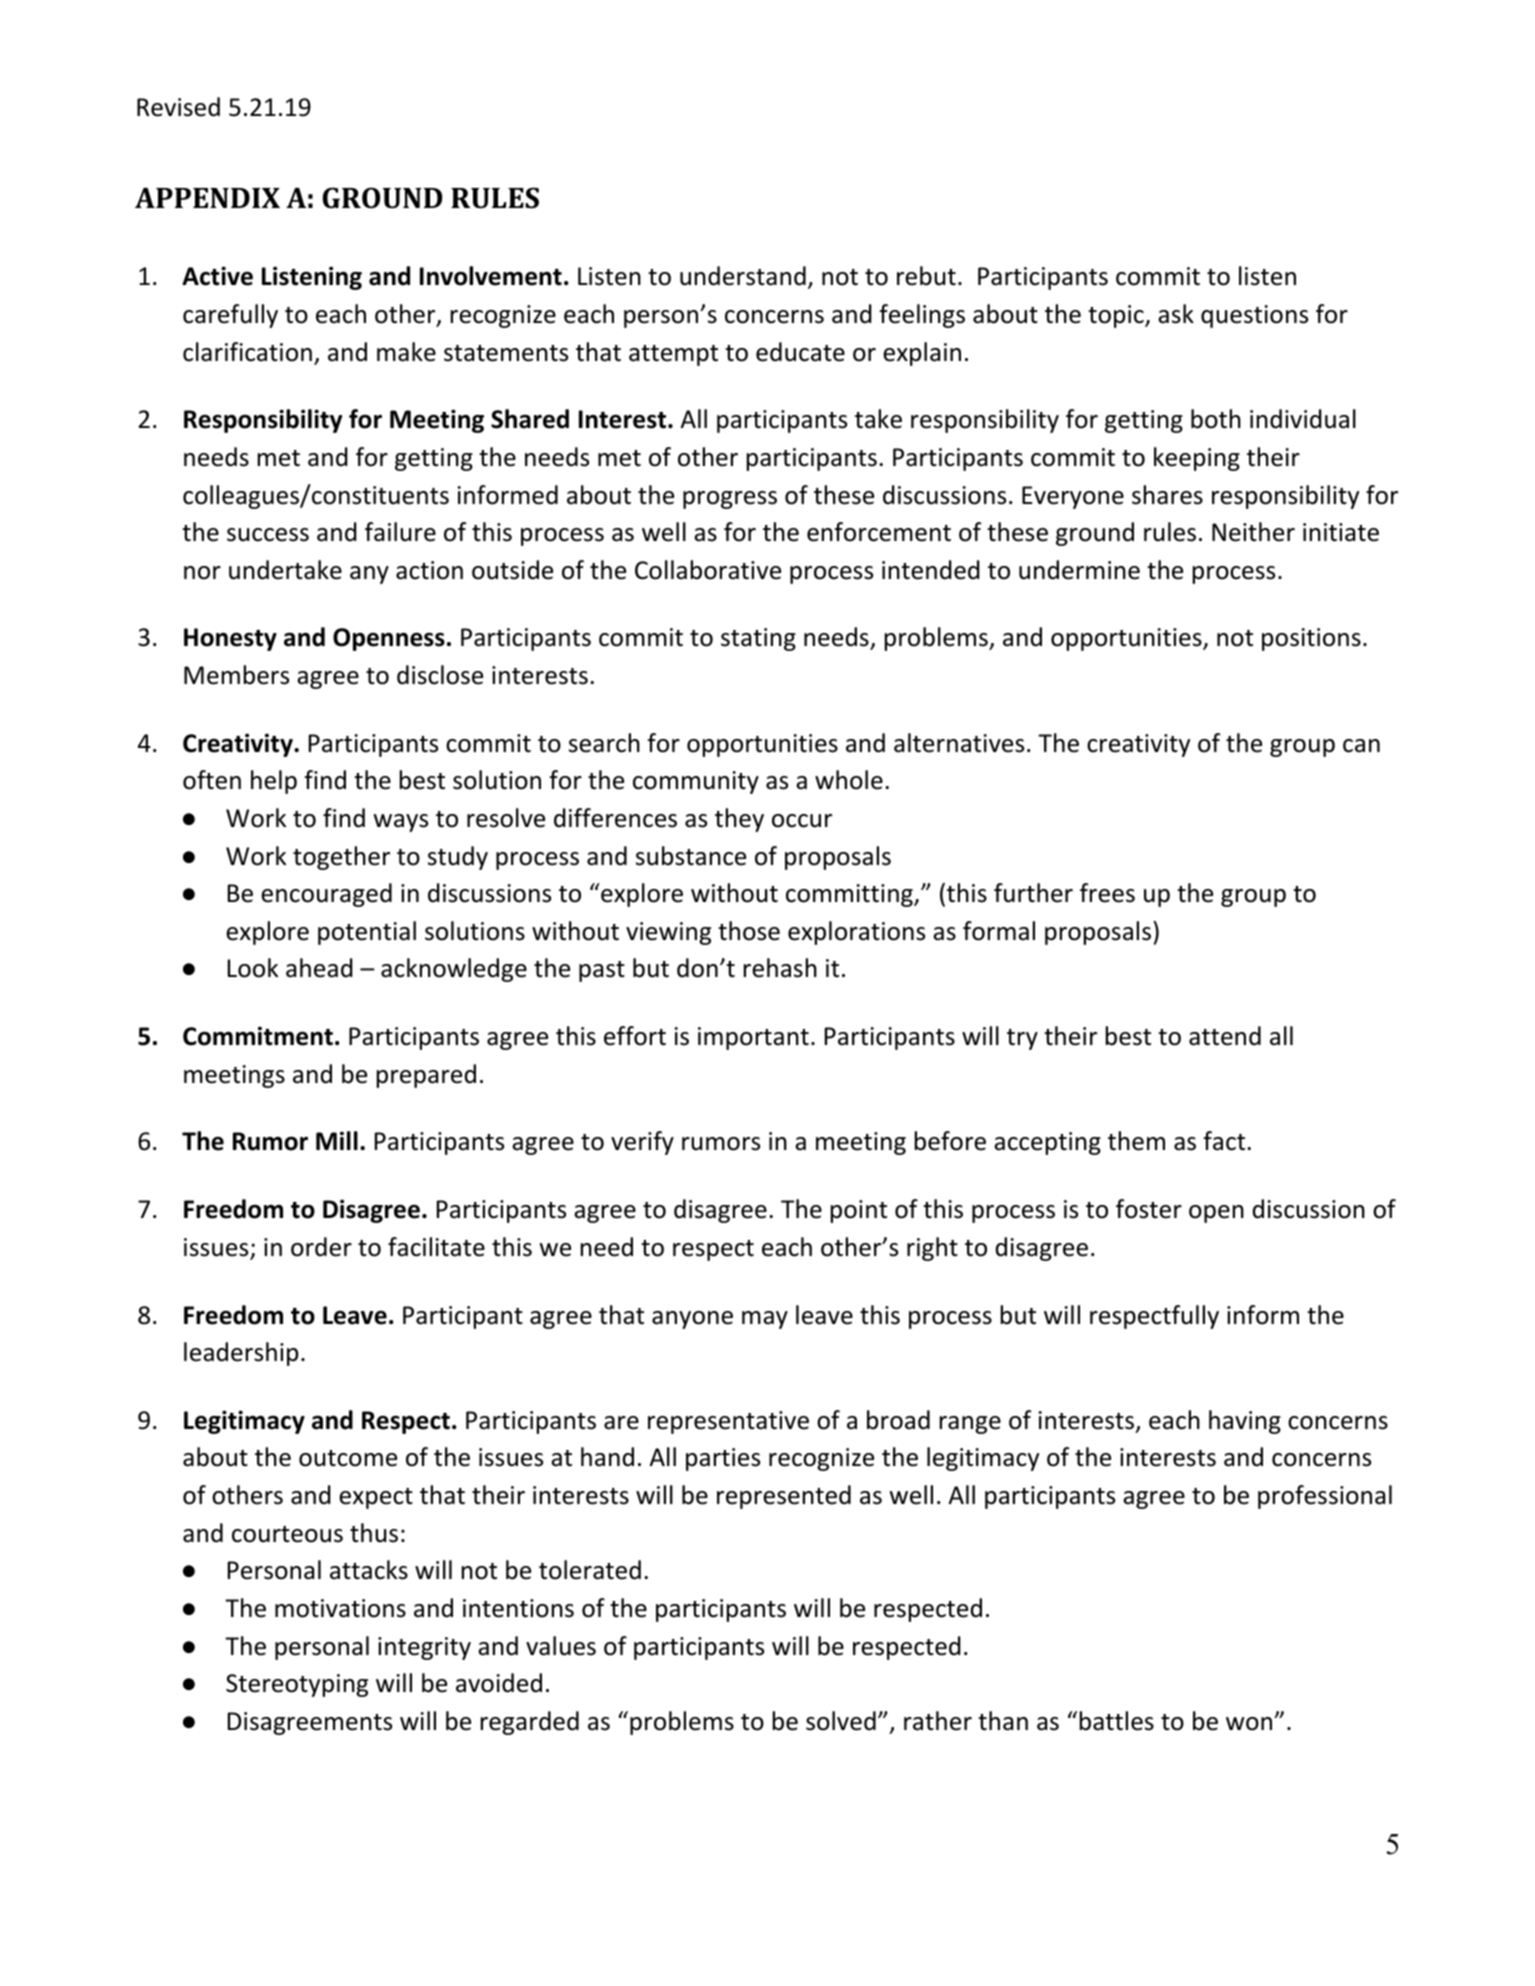 This document has height=1986, width=1535. Describe the element at coordinates (1197, 459) in the document. I see `keeping` at that location.
